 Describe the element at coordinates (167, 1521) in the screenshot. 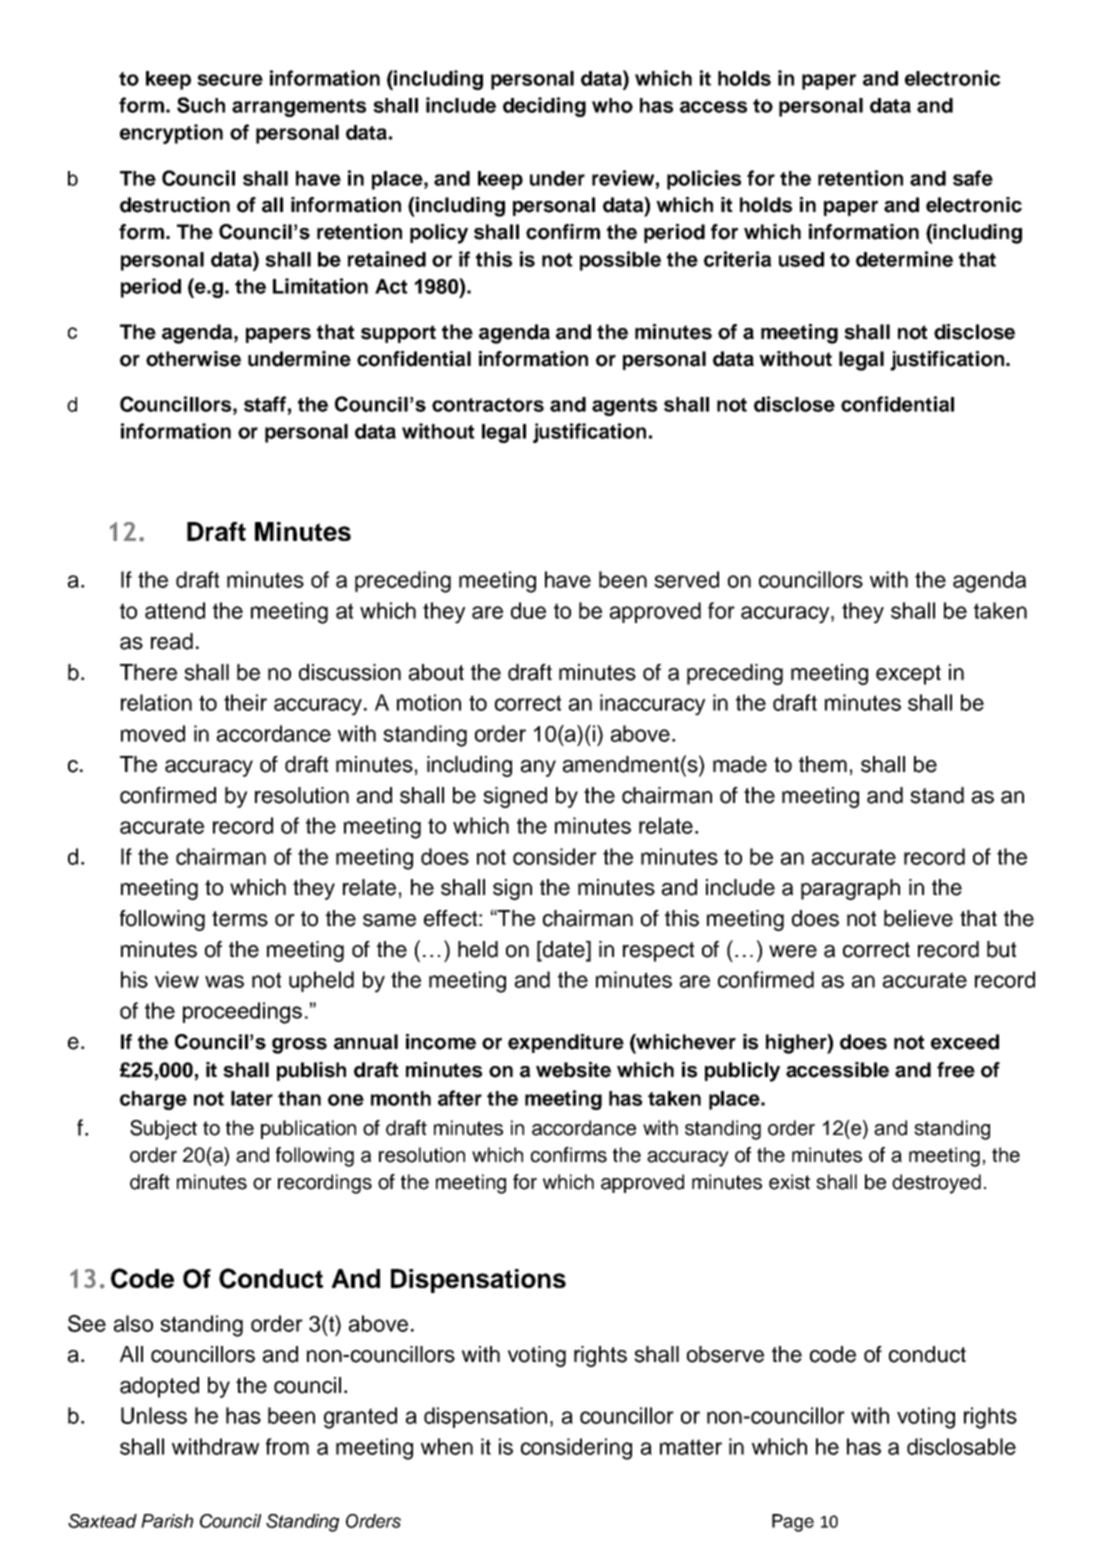

I see `Parish` at that location.
